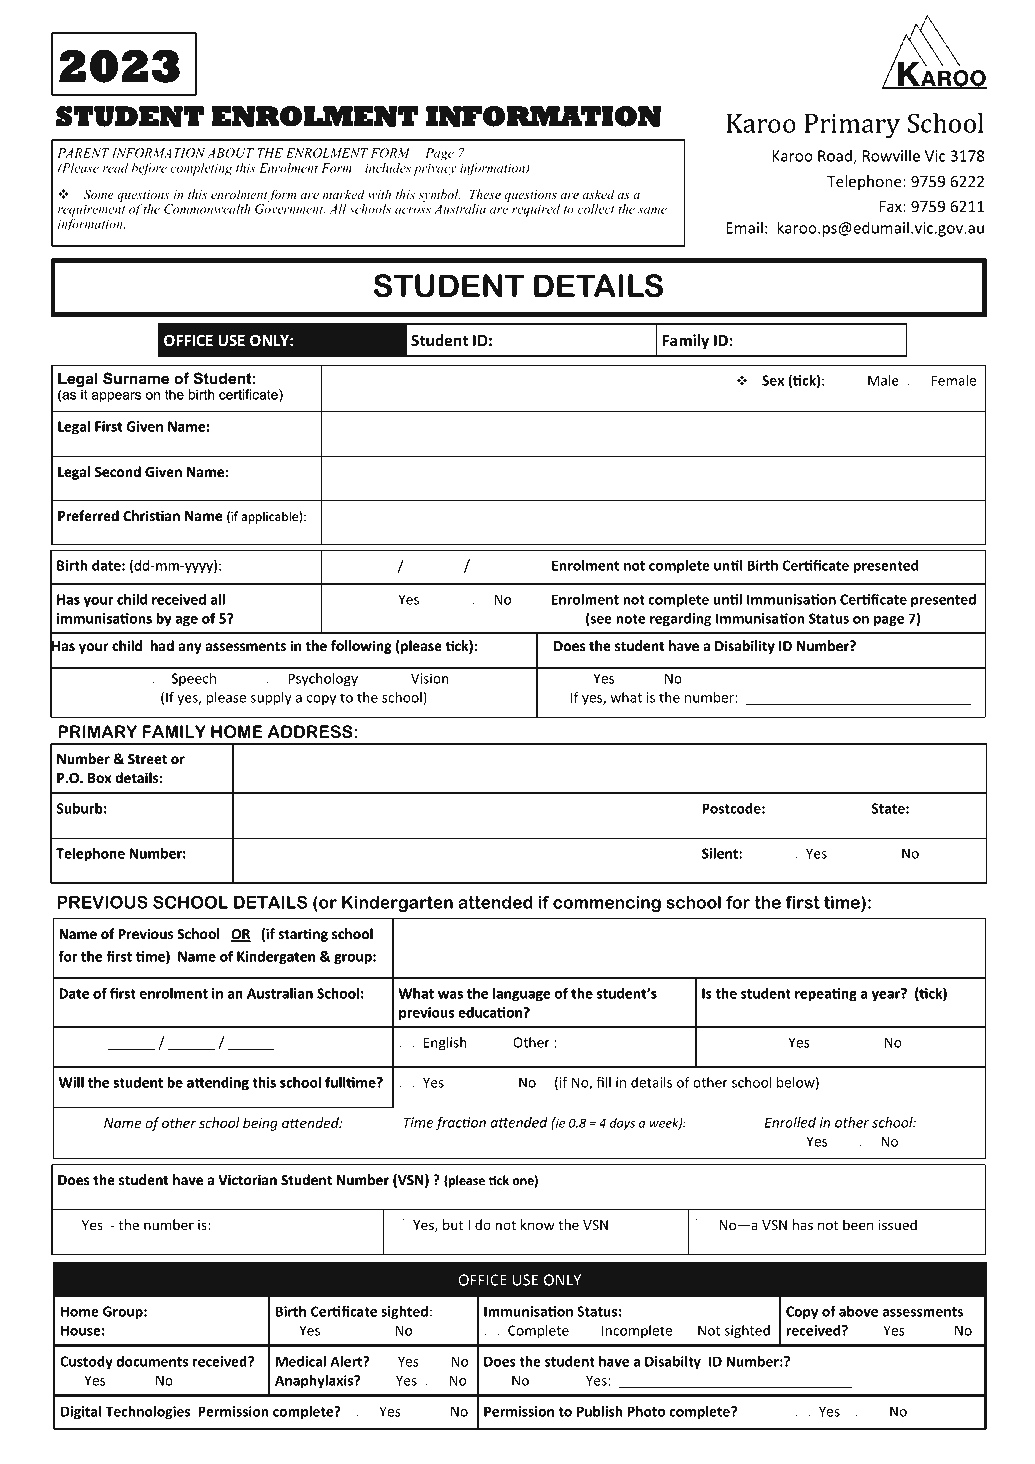 The width and height of the document is (1035, 1464). What do you see at coordinates (600, 1411) in the document?
I see `Publish` at bounding box center [600, 1411].
